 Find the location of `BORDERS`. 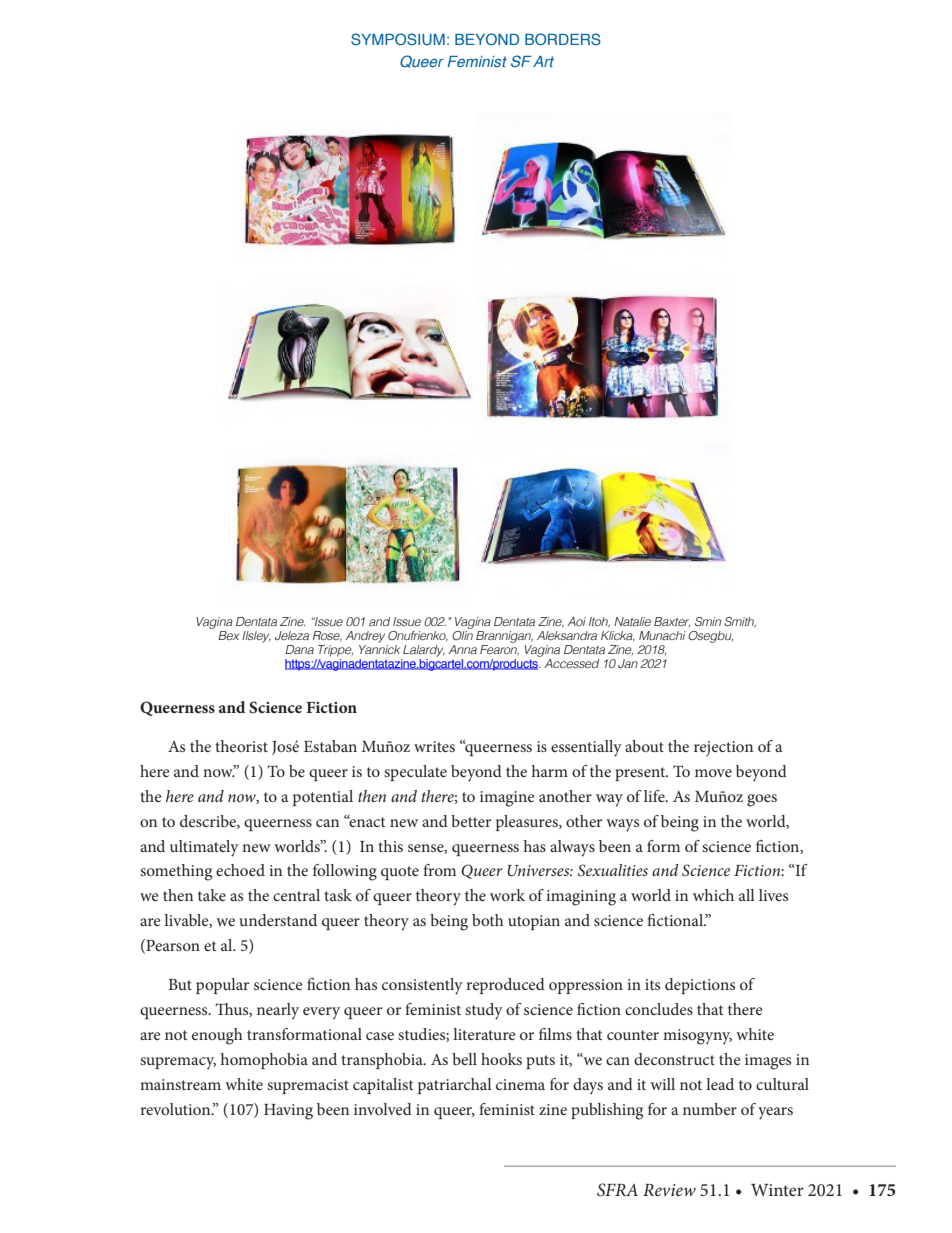

BORDERS is located at coordinates (563, 39).
